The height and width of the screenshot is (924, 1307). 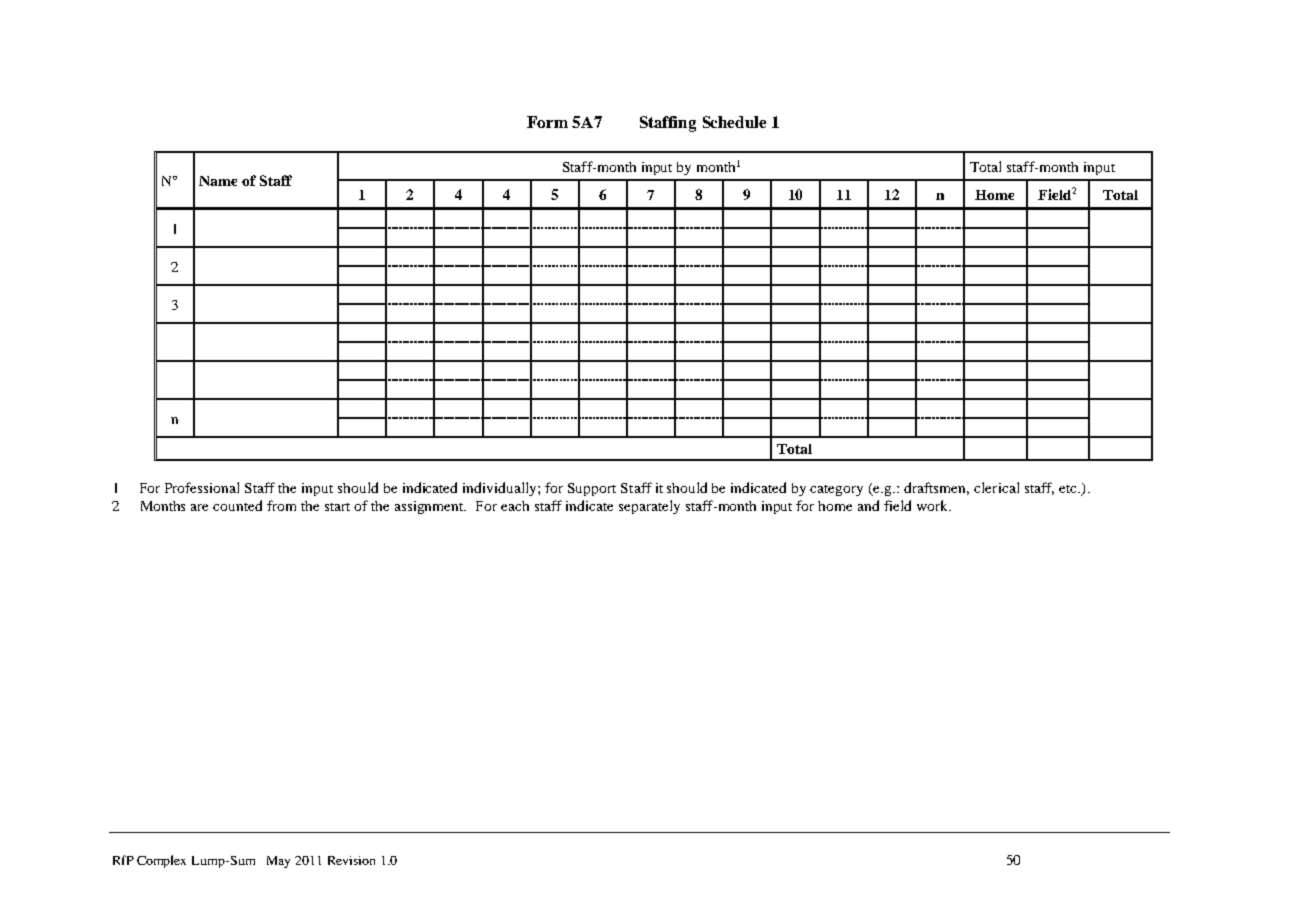 I want to click on separately, so click(x=649, y=507).
